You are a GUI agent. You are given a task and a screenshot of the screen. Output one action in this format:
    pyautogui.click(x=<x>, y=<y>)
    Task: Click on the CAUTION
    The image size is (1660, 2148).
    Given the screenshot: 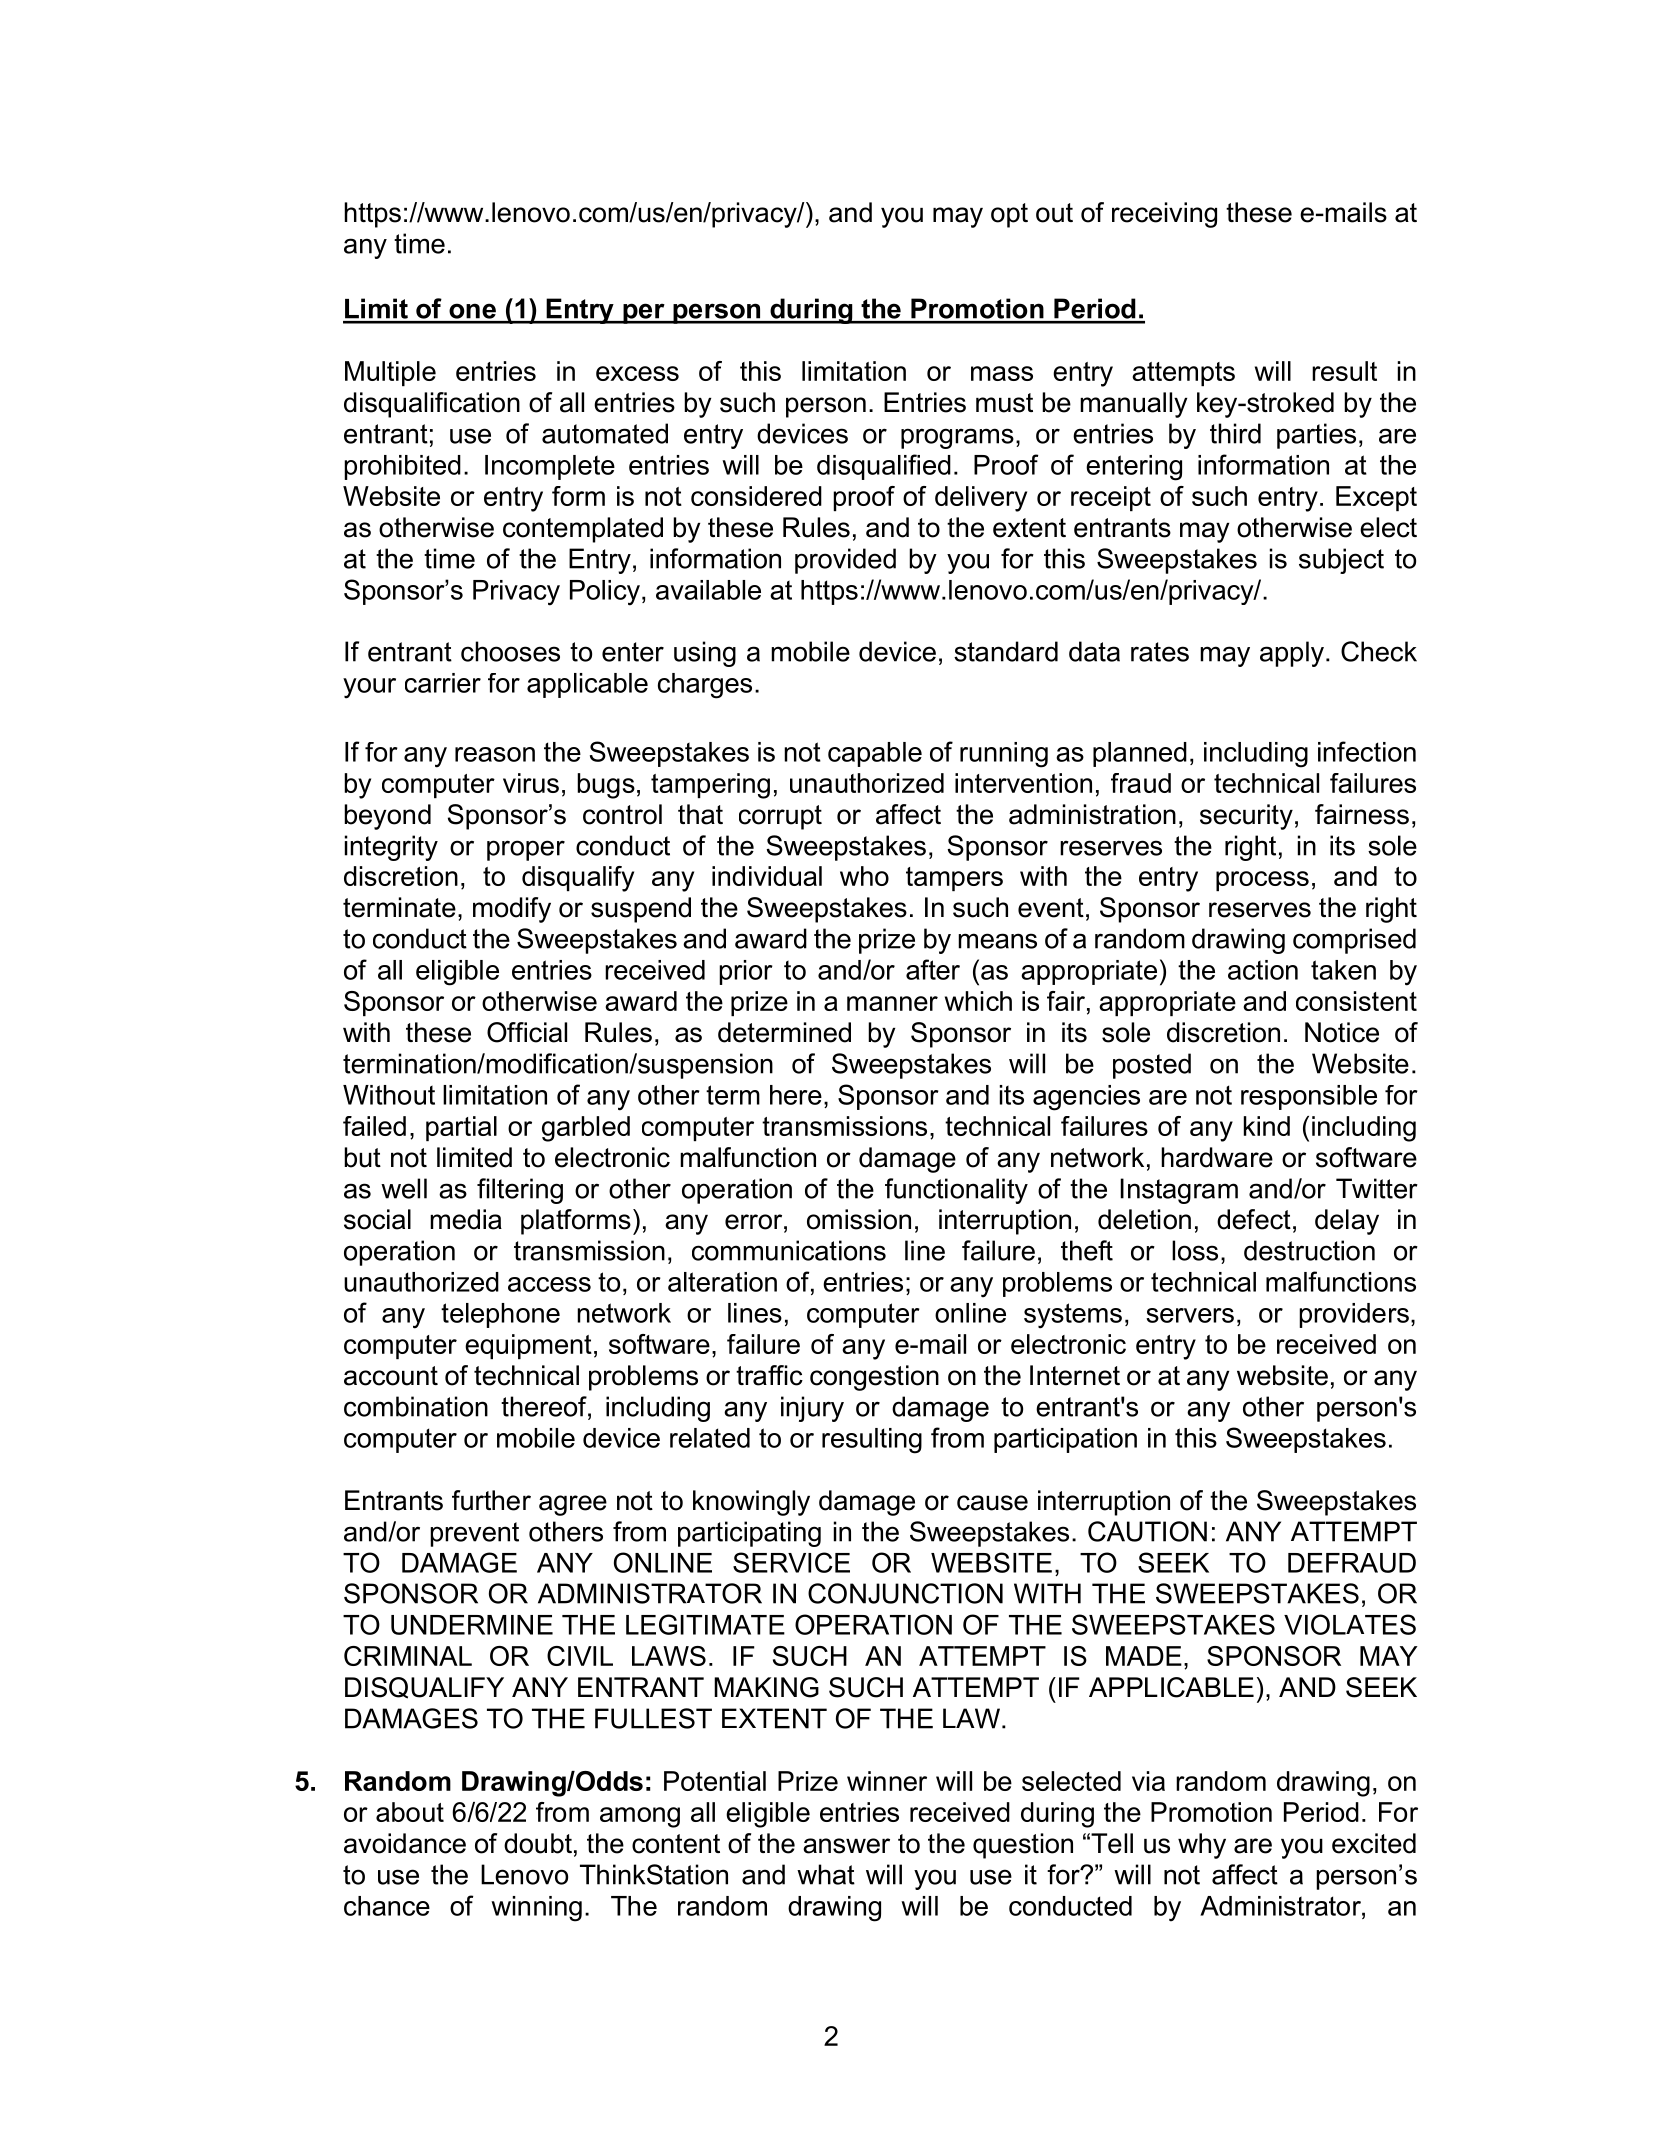 What is the action you would take?
    pyautogui.click(x=1147, y=1531)
